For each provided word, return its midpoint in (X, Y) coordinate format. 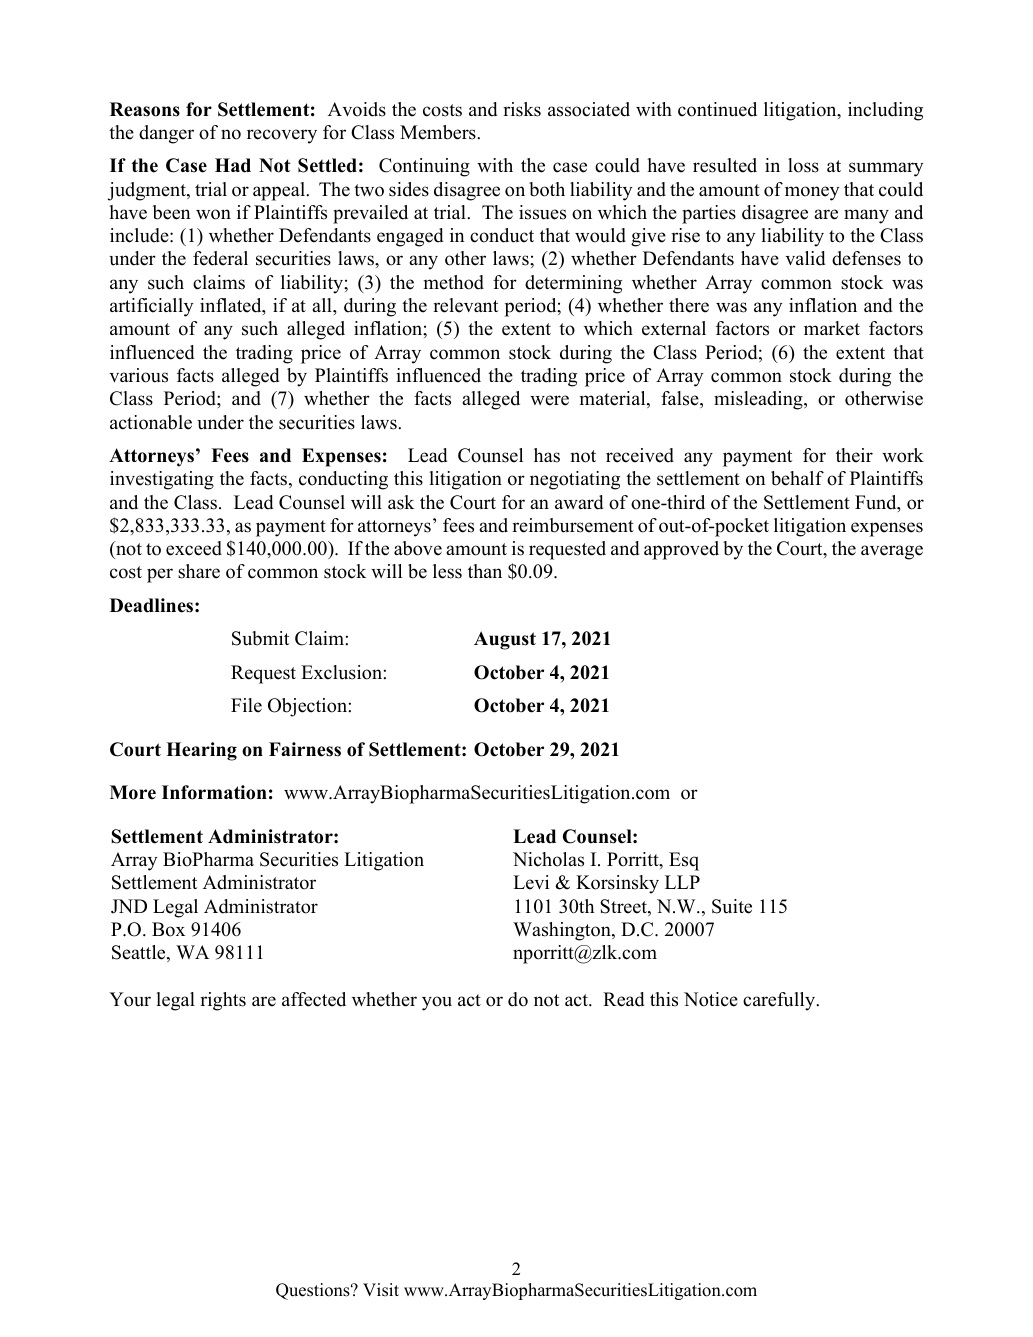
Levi (531, 882)
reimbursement (573, 525)
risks (522, 109)
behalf (797, 478)
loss (803, 165)
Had (233, 165)
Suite (732, 906)
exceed (194, 548)
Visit (381, 1290)
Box (168, 929)
